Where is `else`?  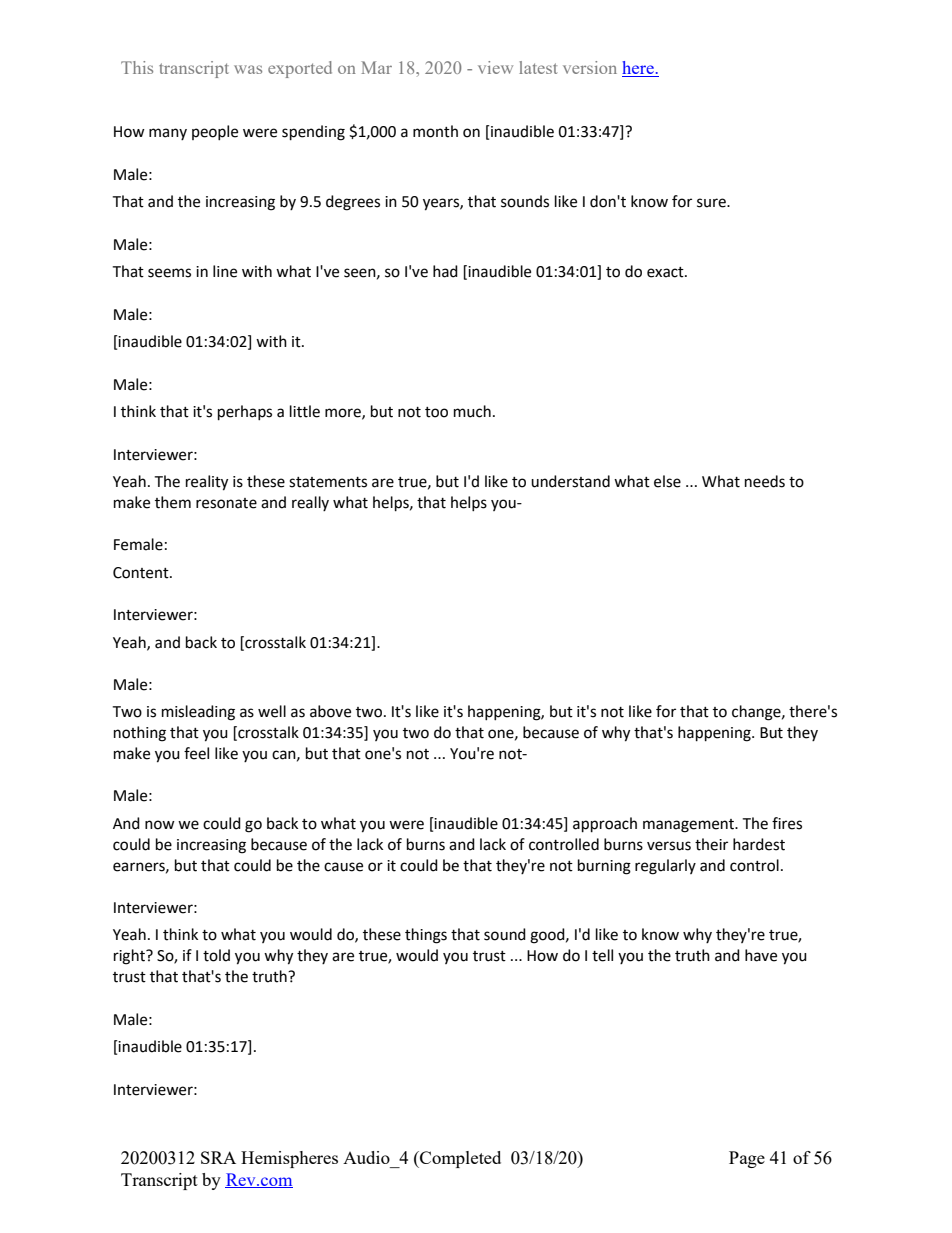
else is located at coordinates (667, 481).
